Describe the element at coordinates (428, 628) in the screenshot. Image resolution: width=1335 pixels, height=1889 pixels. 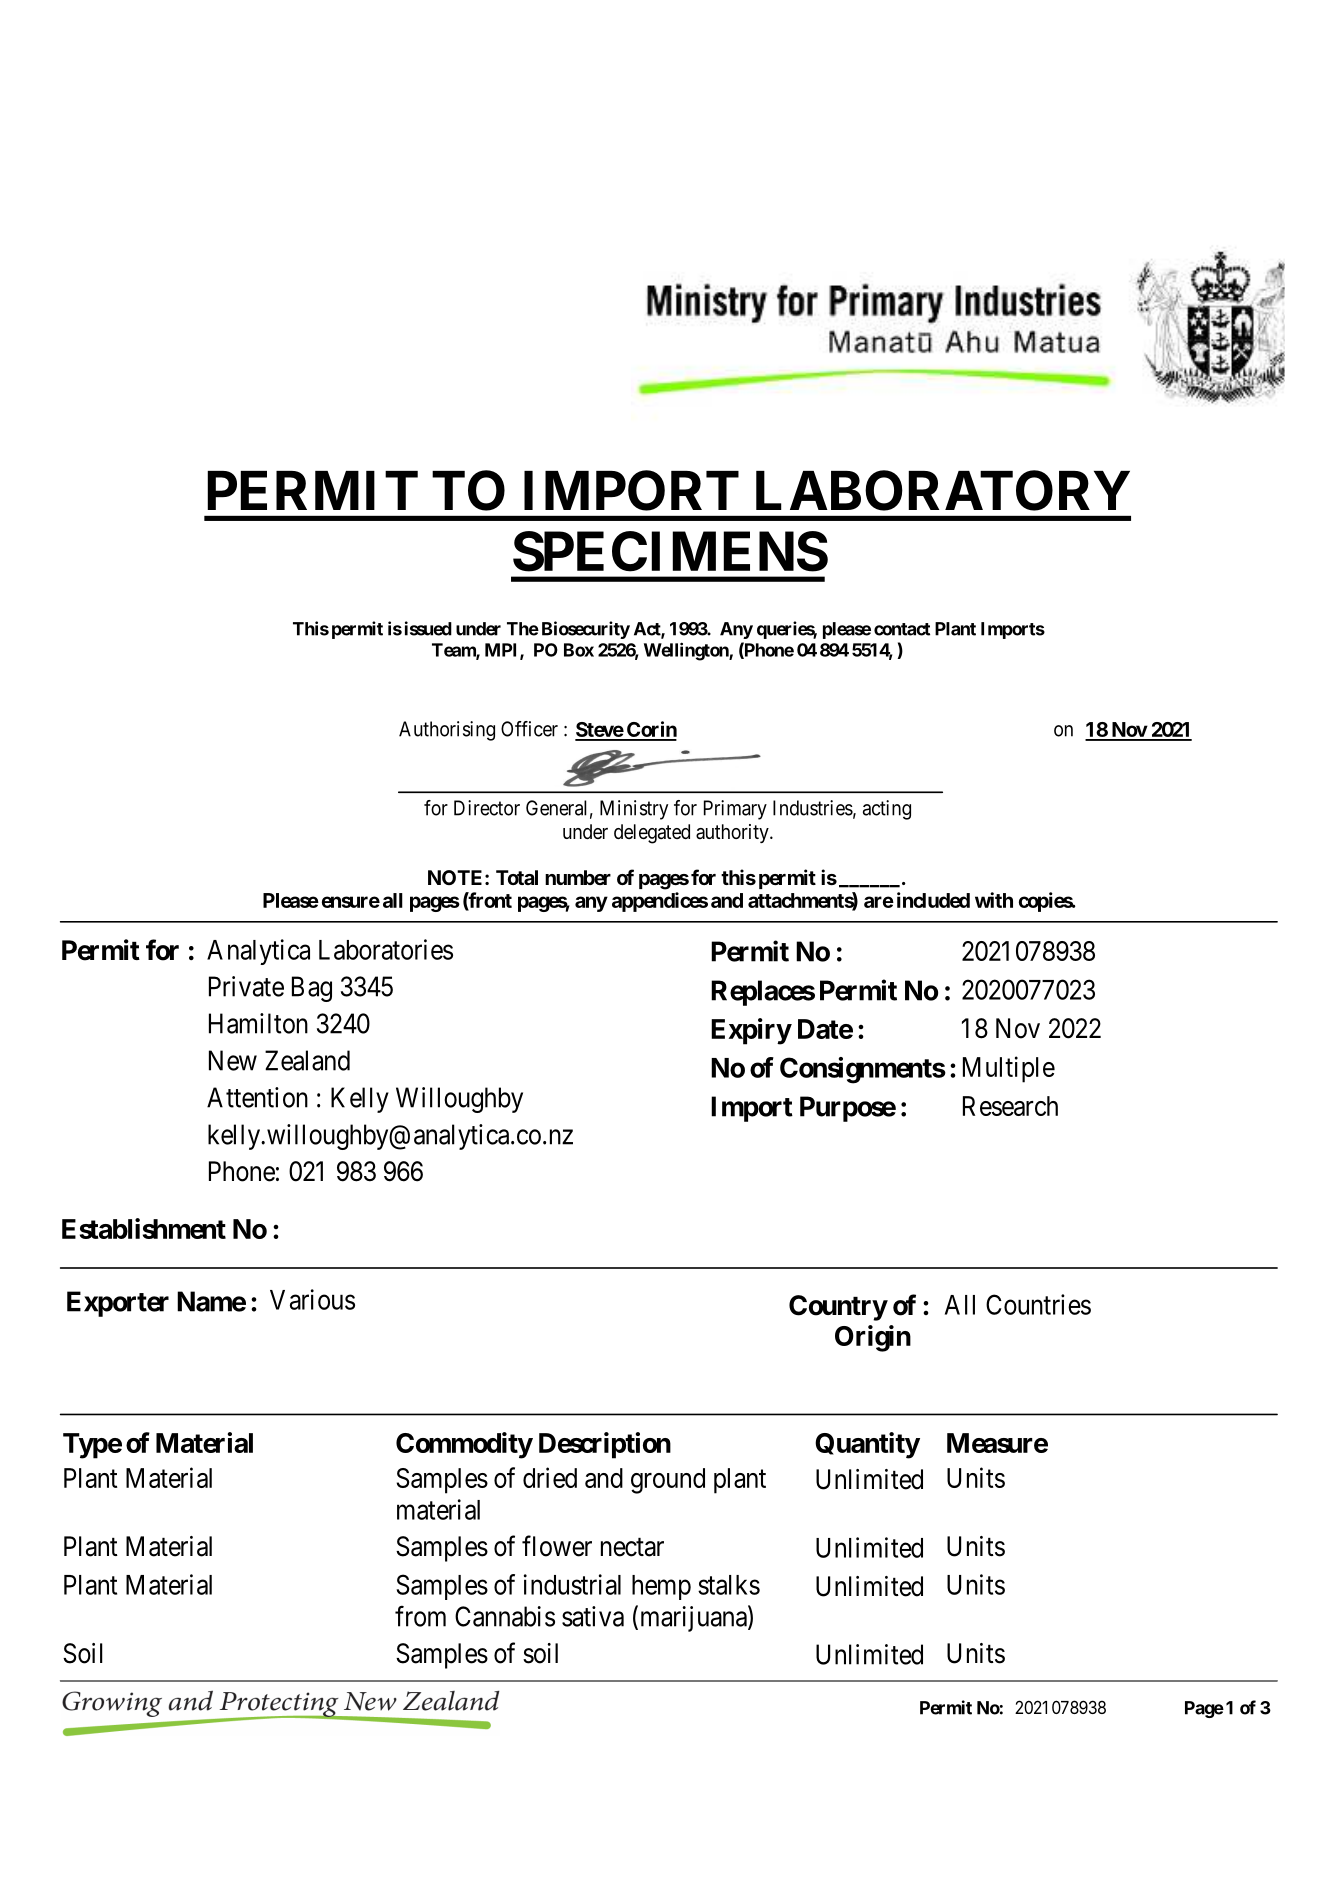
I see `issued` at that location.
